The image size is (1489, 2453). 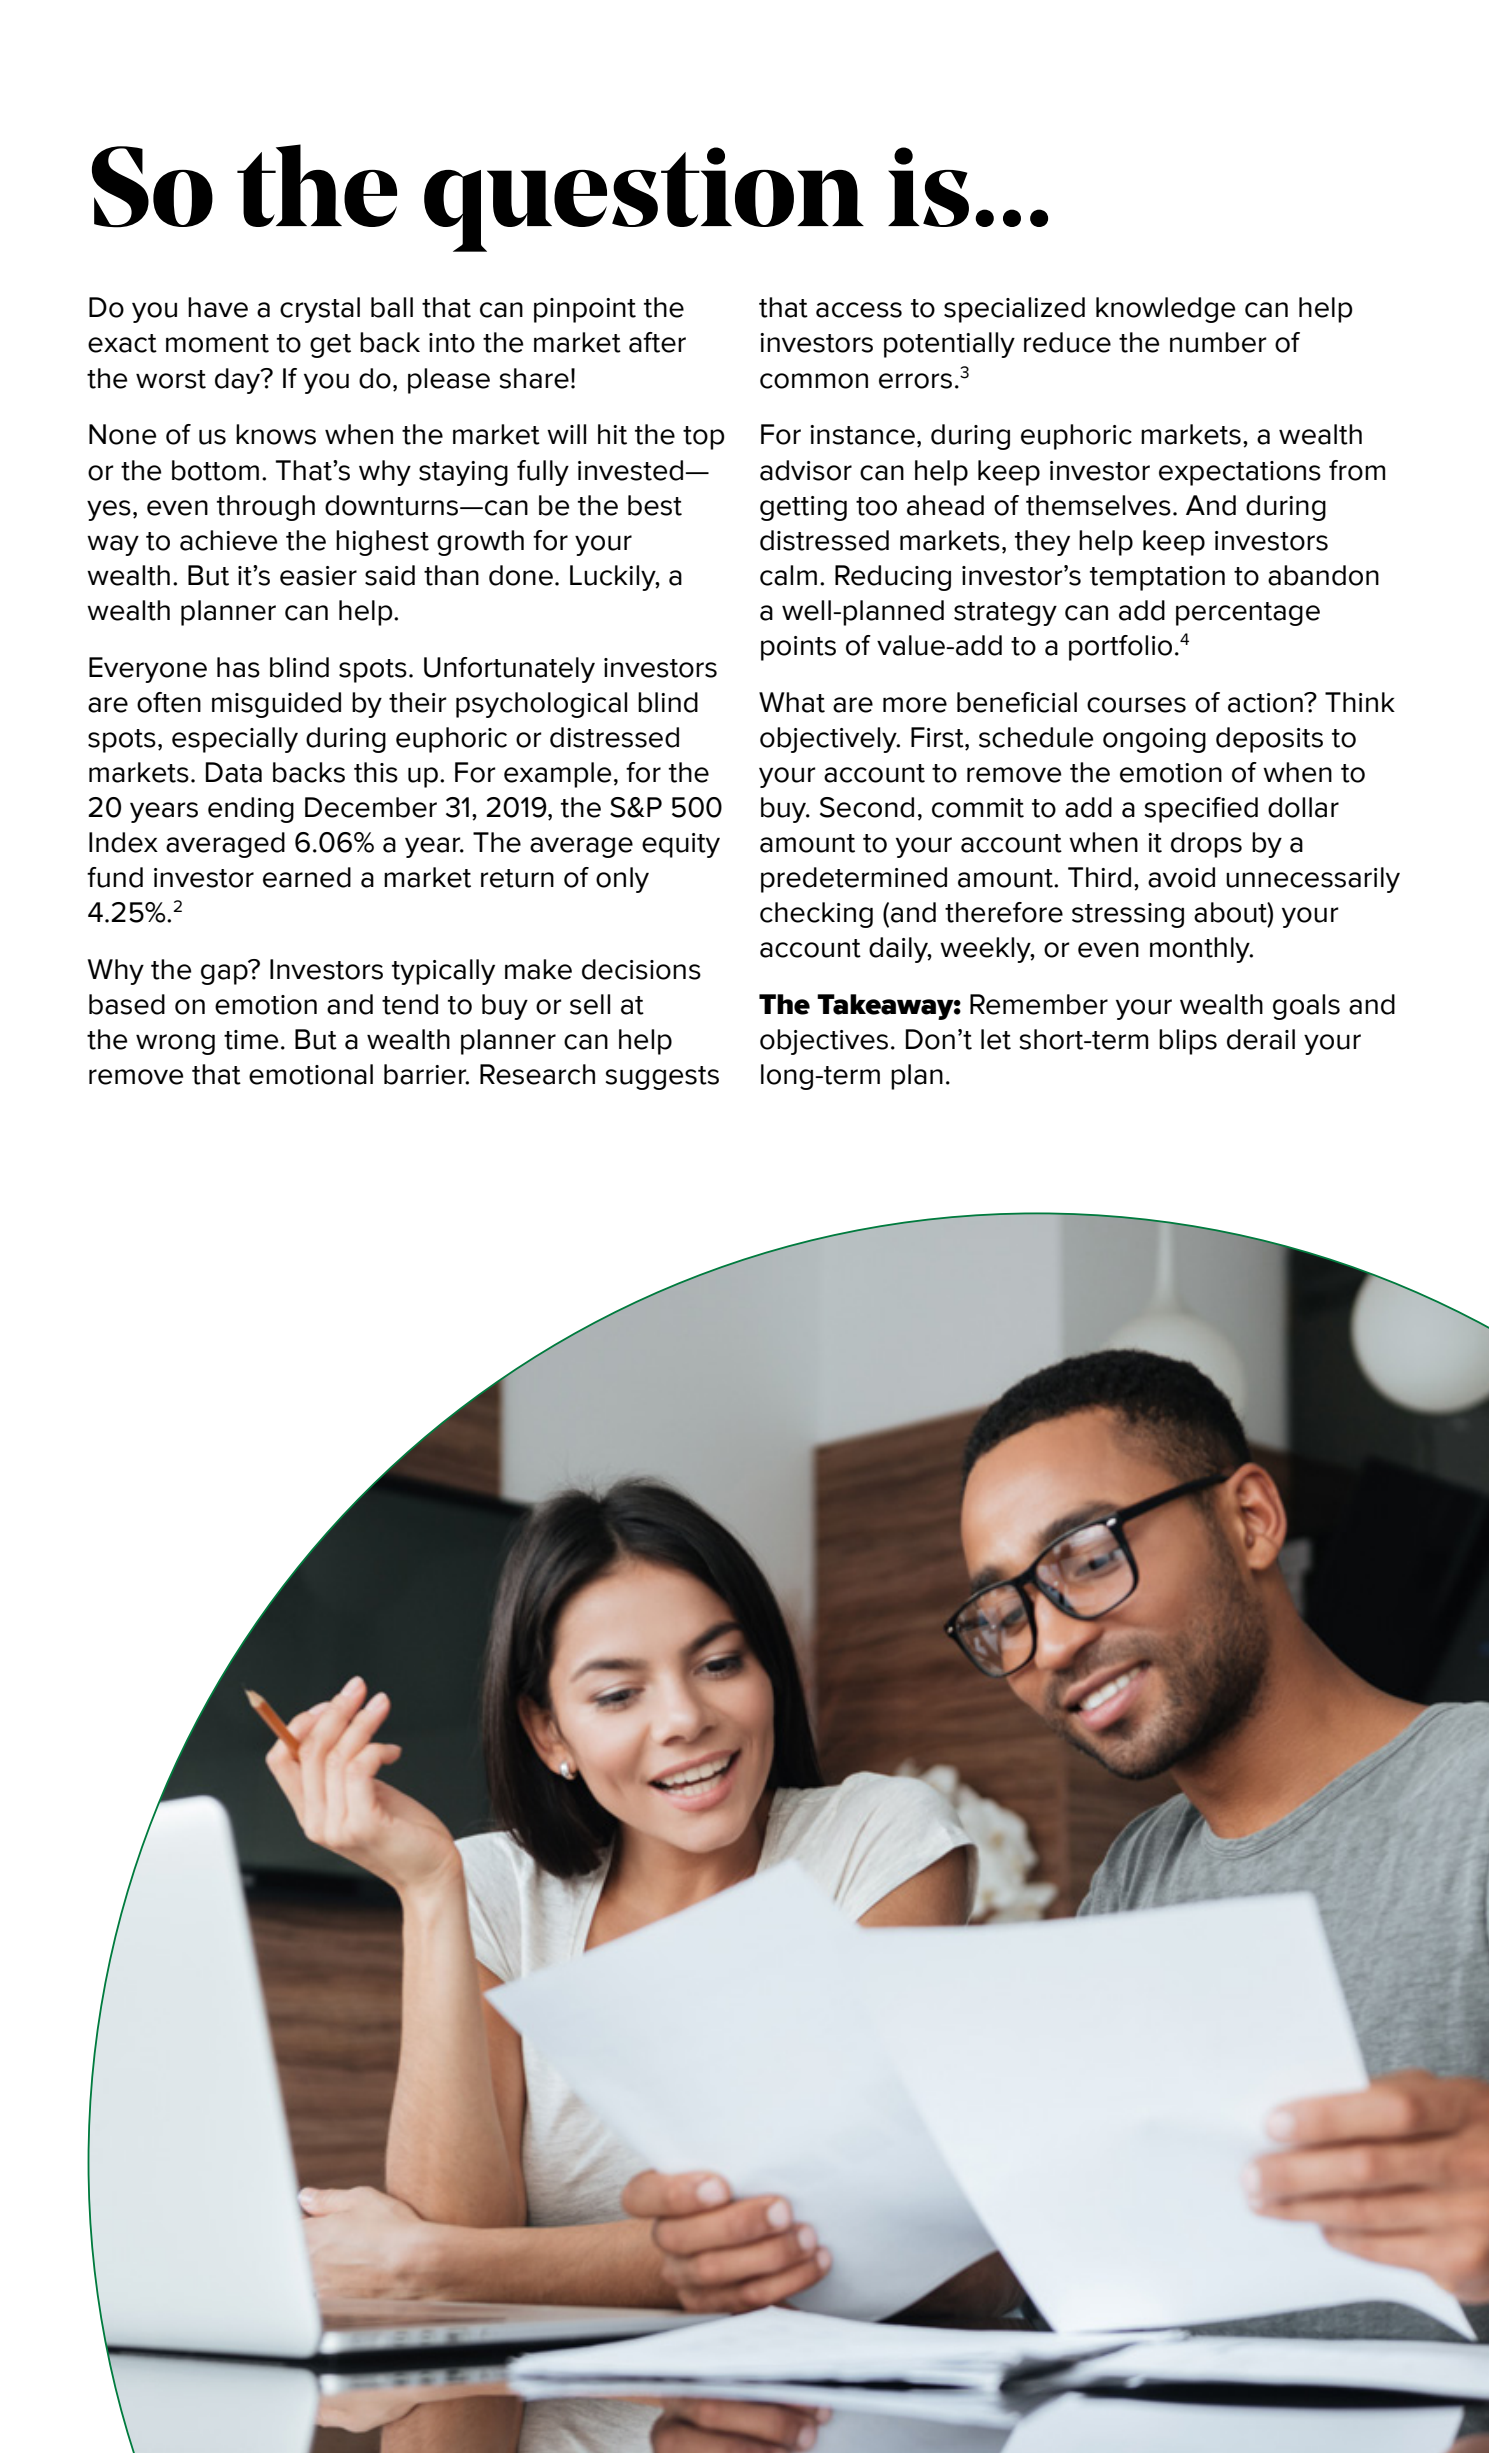 I want to click on objectively, so click(x=829, y=740).
